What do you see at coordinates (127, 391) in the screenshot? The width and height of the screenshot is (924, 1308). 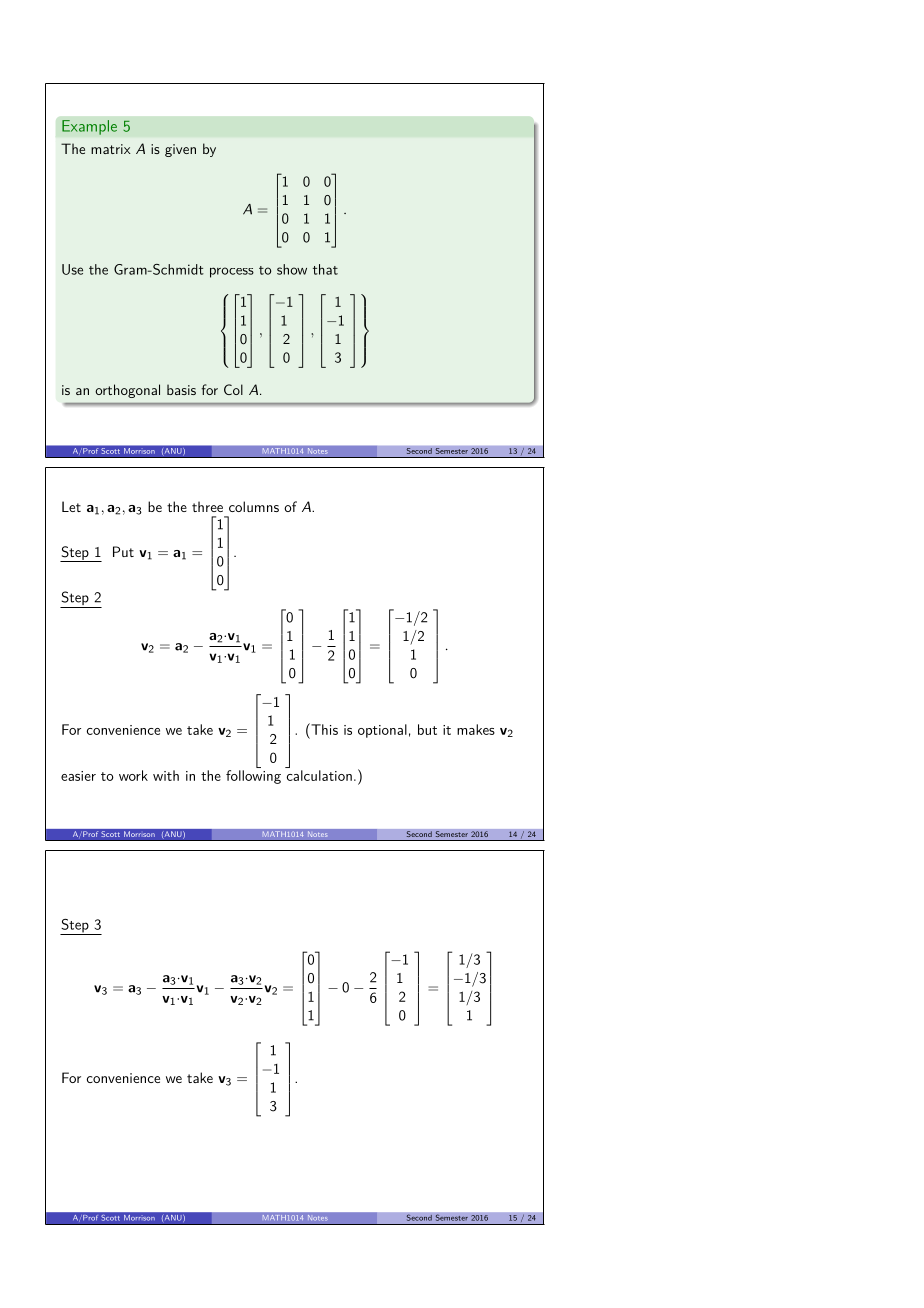 I see `orthogonal` at bounding box center [127, 391].
